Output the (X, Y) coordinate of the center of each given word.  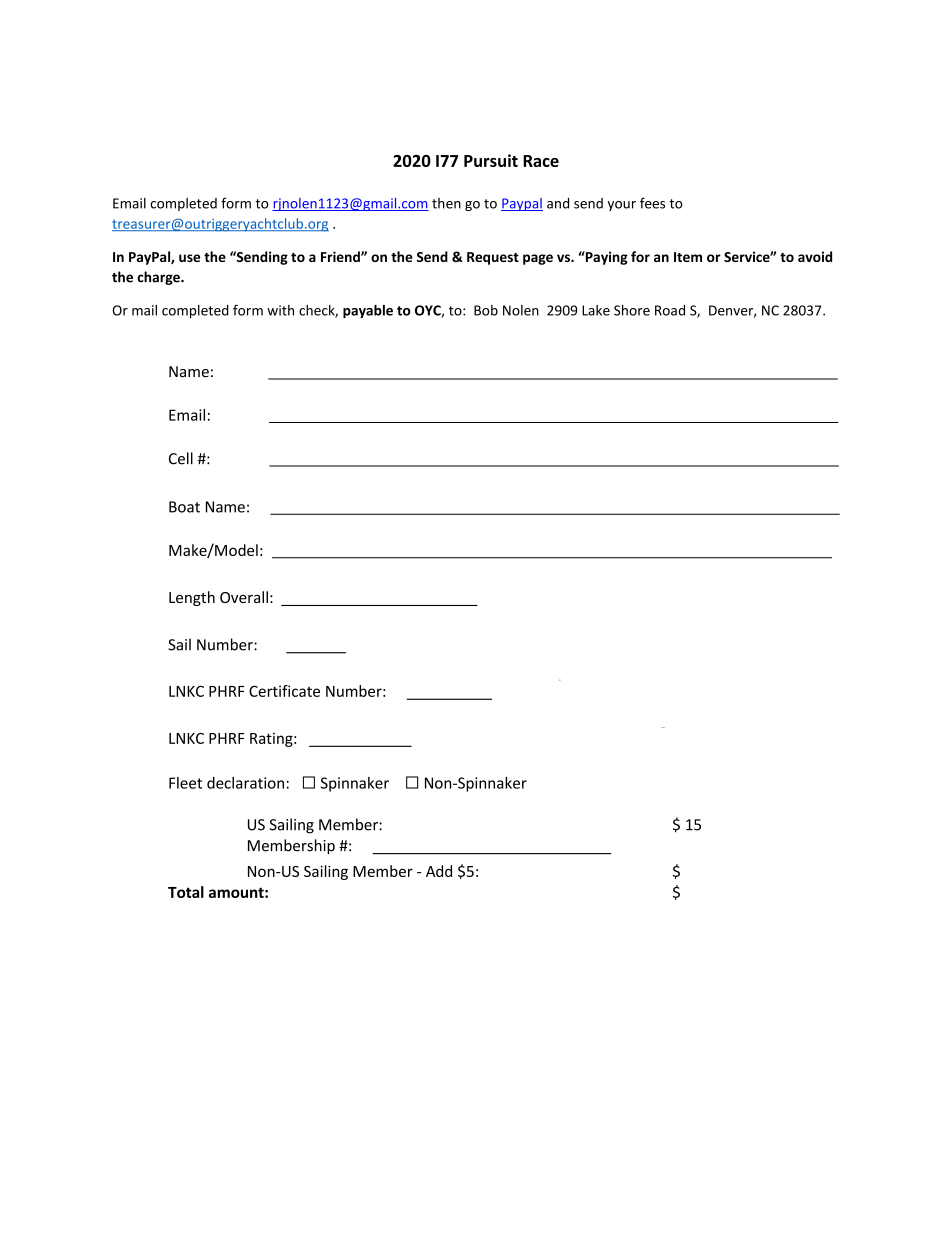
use (189, 258)
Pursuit (491, 160)
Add (439, 871)
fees (652, 203)
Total (186, 892)
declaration (247, 783)
